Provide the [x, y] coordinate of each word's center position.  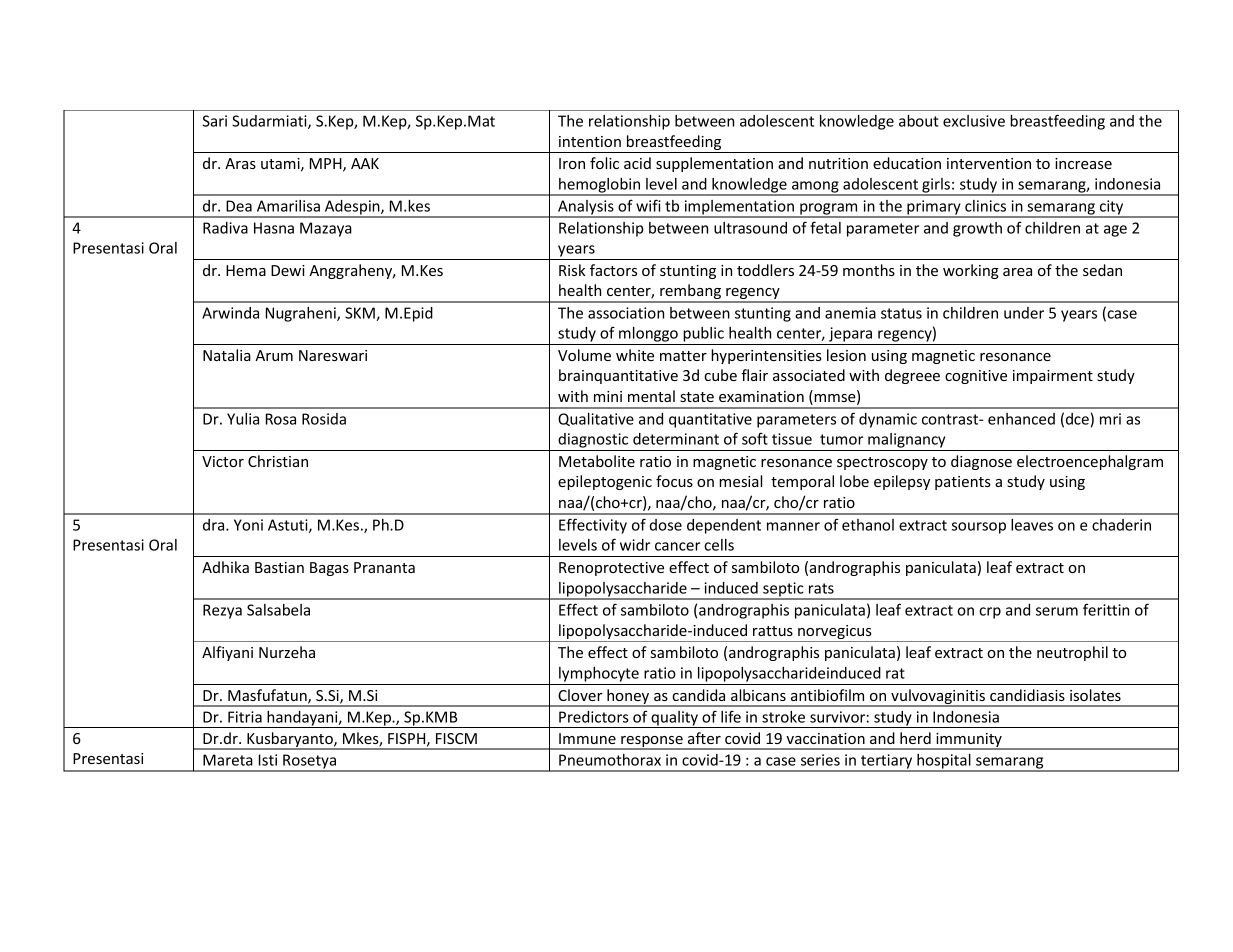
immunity [969, 741]
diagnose [981, 462]
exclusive [974, 121]
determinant [676, 439]
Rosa [281, 419]
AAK [365, 163]
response [652, 743]
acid [637, 163]
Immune [587, 738]
